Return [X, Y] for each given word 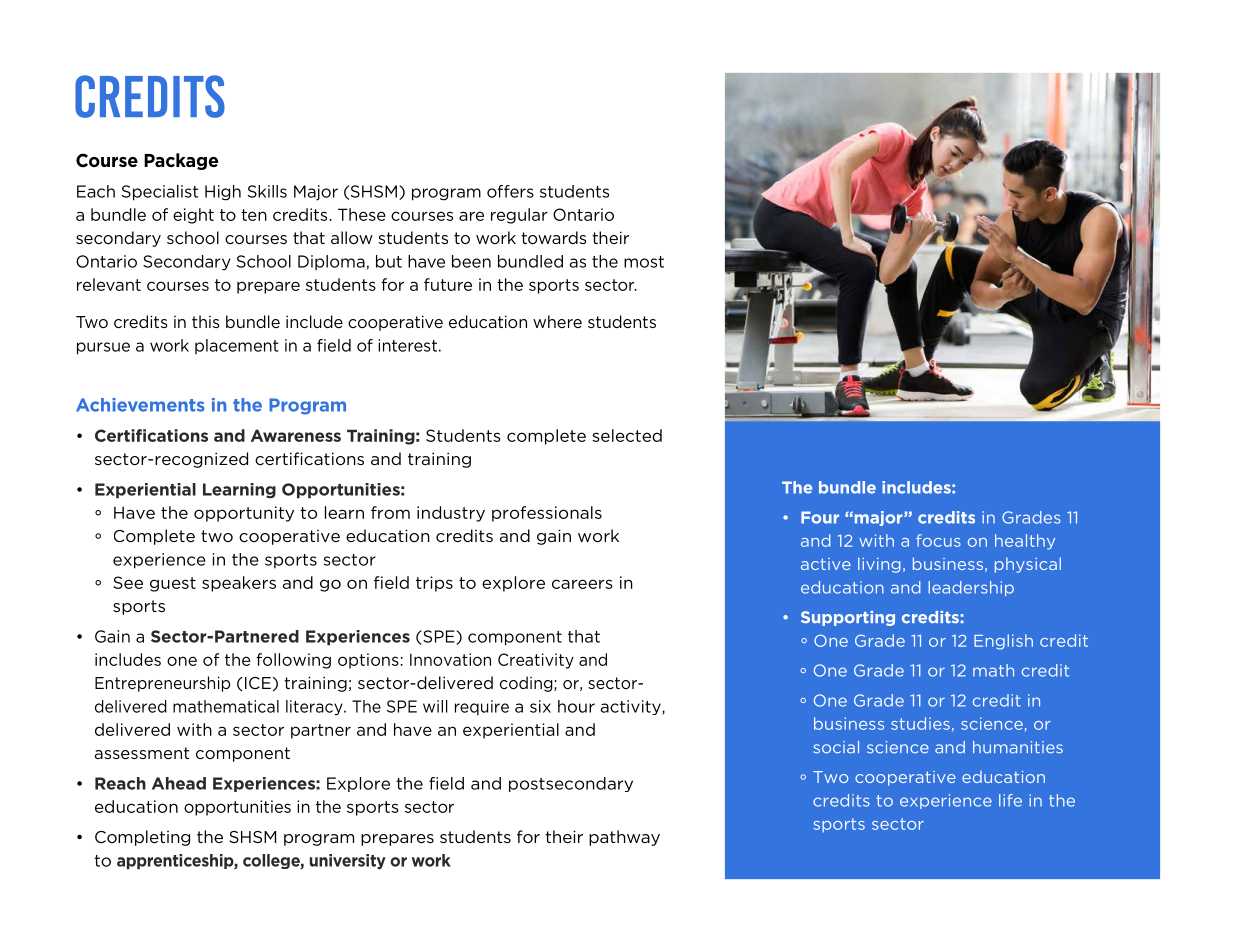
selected [627, 435]
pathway [624, 838]
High [223, 193]
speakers [239, 584]
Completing [142, 838]
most [644, 262]
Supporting [848, 618]
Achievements [140, 405]
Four [820, 517]
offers [510, 191]
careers [582, 584]
